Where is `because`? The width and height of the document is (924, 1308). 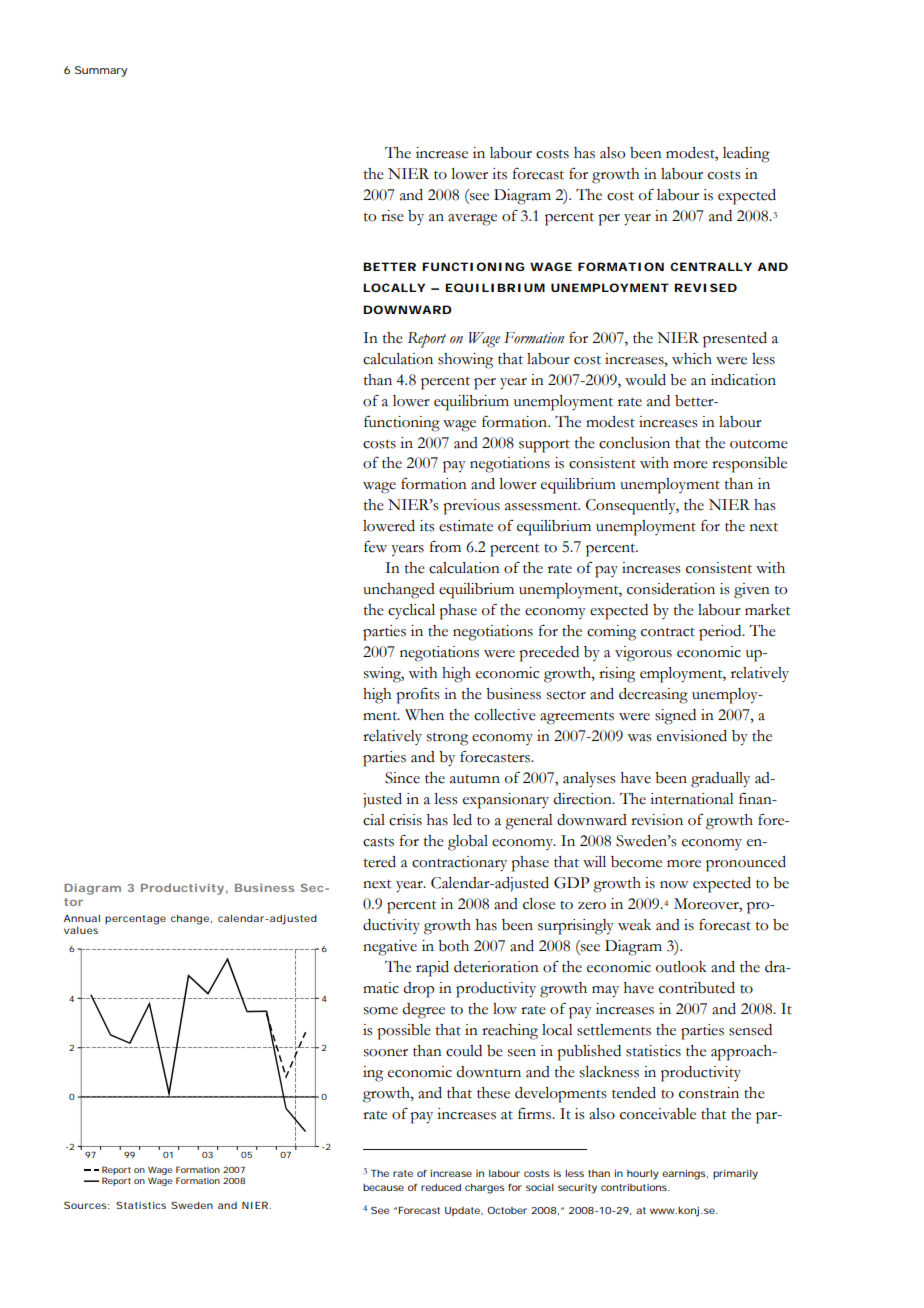 because is located at coordinates (383, 1187).
